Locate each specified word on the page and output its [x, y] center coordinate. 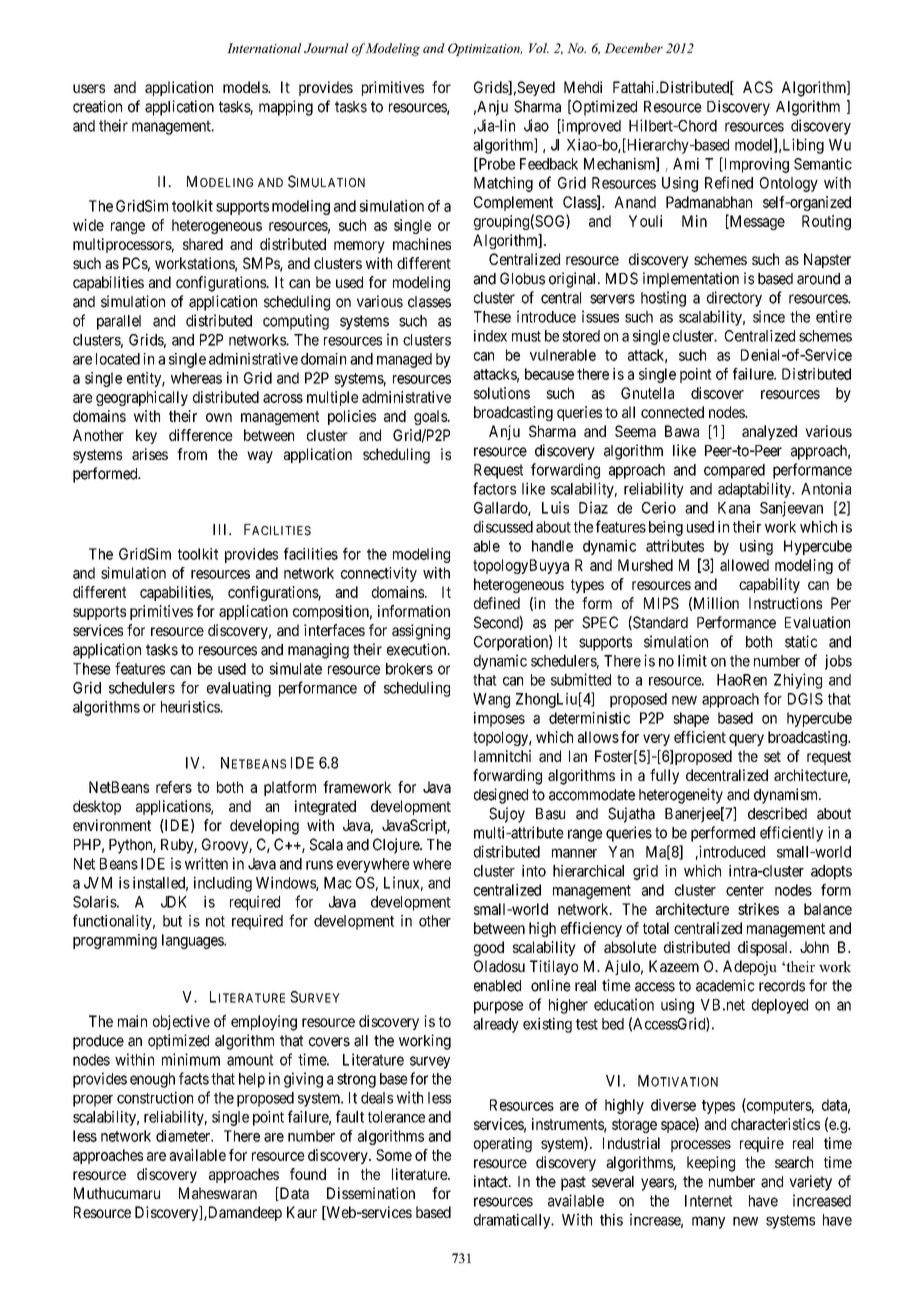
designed [501, 796]
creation [97, 106]
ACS [758, 87]
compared [734, 471]
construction [155, 1097]
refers [174, 787]
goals [431, 417]
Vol [539, 48]
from [192, 454]
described [777, 813]
